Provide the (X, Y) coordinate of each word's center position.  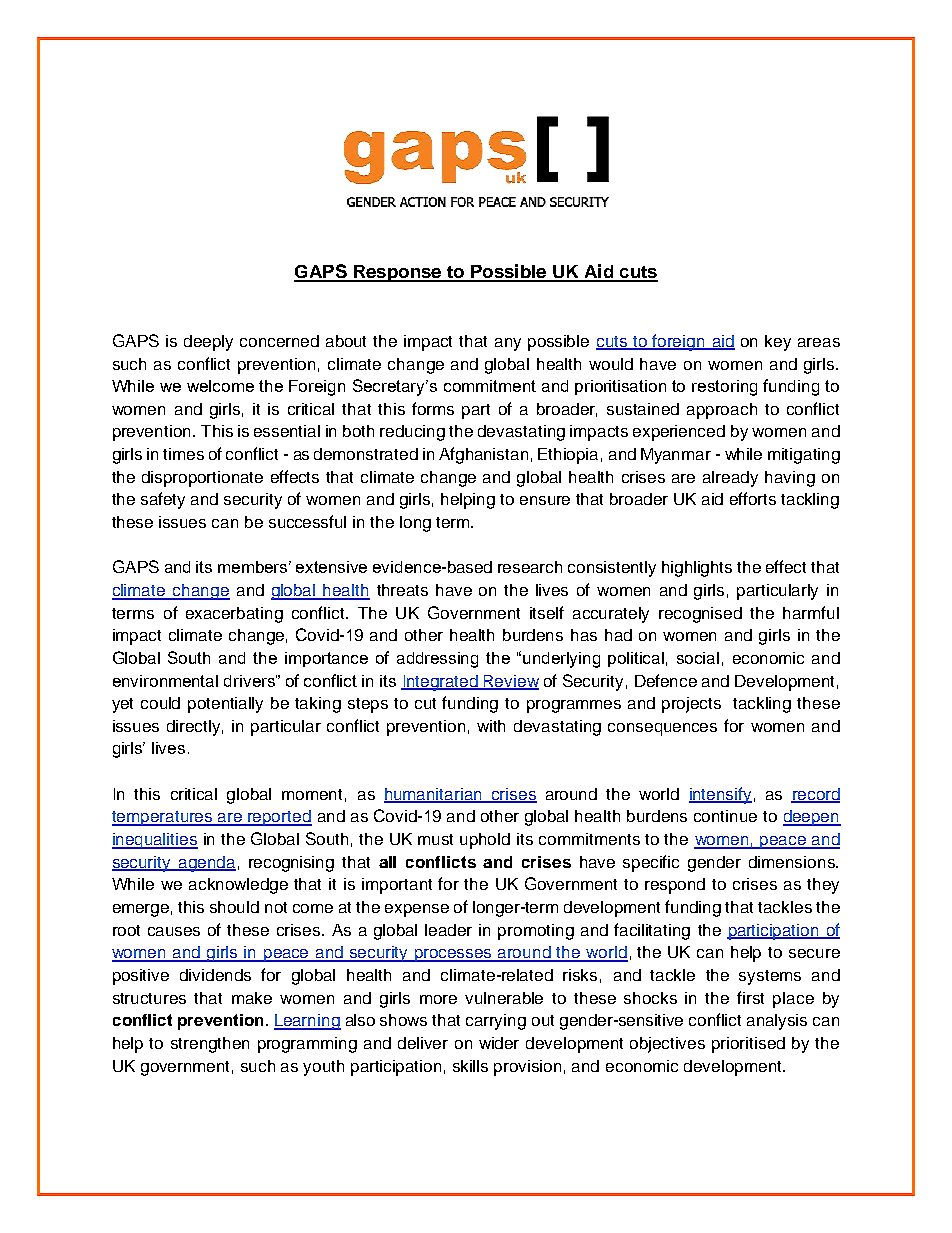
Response (398, 273)
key (778, 343)
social (698, 658)
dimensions (793, 862)
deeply (208, 343)
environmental (165, 681)
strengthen (210, 1045)
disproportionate (202, 479)
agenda (206, 864)
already (730, 479)
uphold (485, 841)
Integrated (440, 683)
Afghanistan (483, 455)
